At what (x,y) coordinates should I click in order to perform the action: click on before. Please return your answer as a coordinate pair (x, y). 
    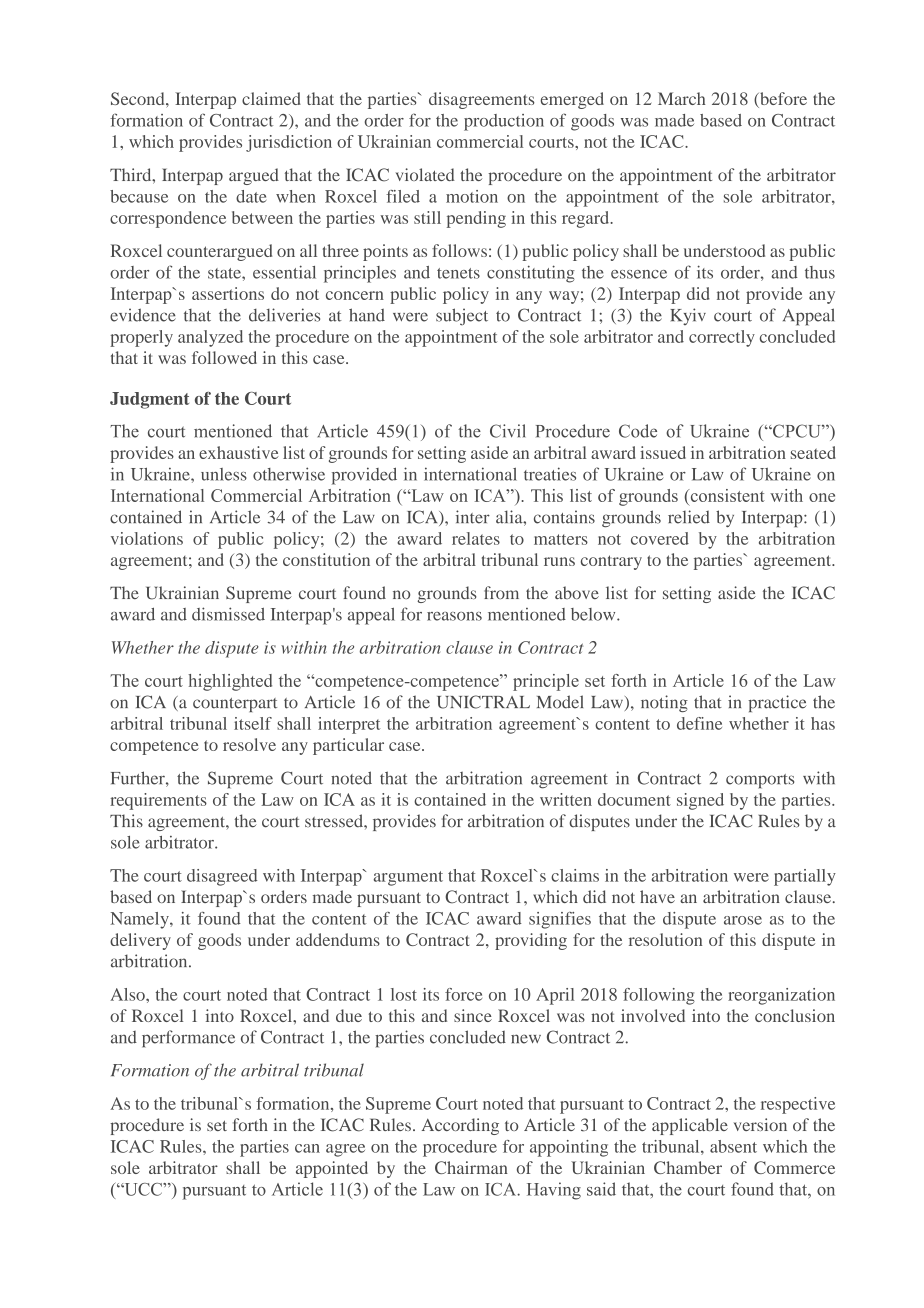
    Looking at the image, I should click on (782, 100).
